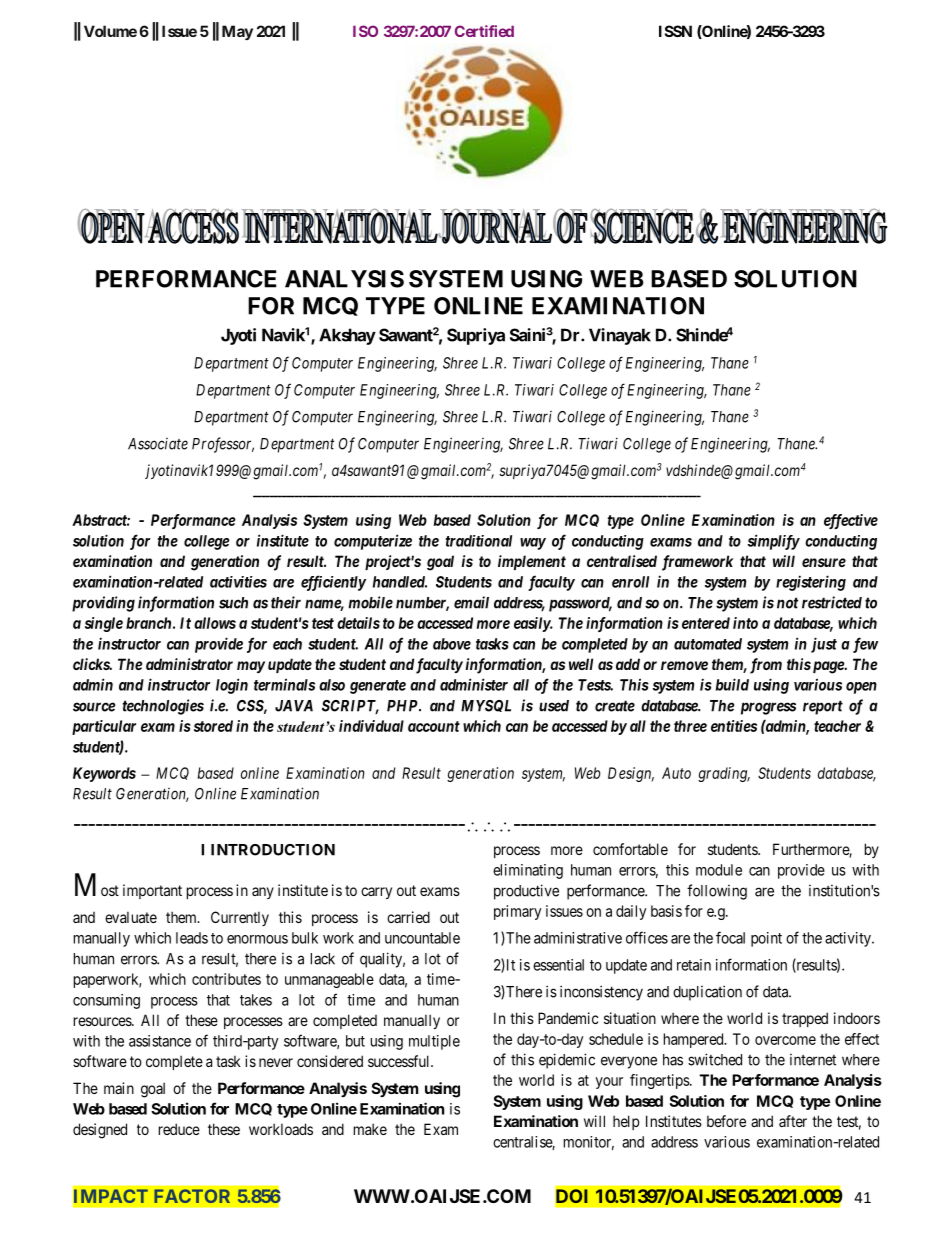 The height and width of the screenshot is (1233, 952). What do you see at coordinates (471, 602) in the screenshot?
I see `email` at bounding box center [471, 602].
